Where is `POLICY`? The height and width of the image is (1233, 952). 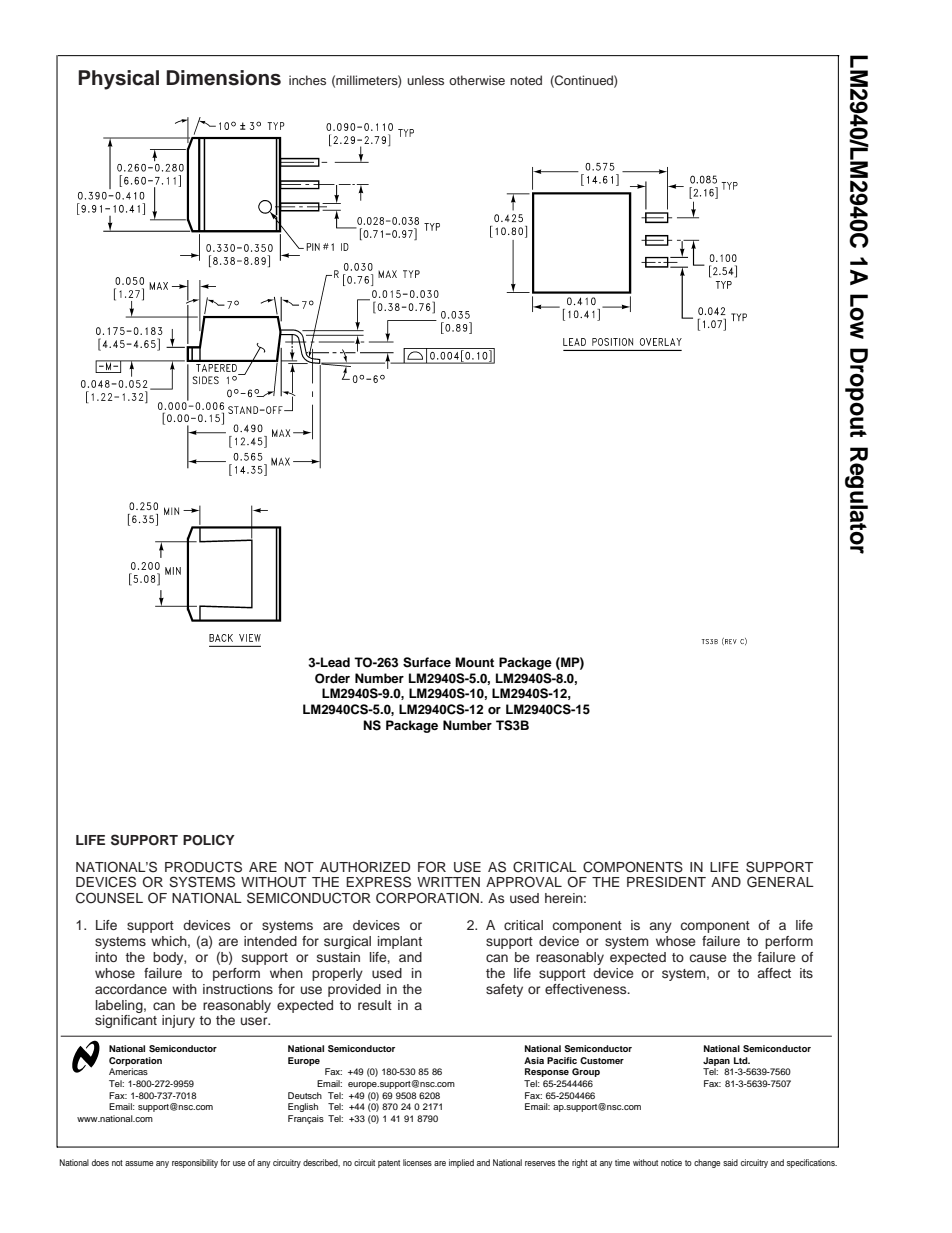
POLICY is located at coordinates (209, 840).
